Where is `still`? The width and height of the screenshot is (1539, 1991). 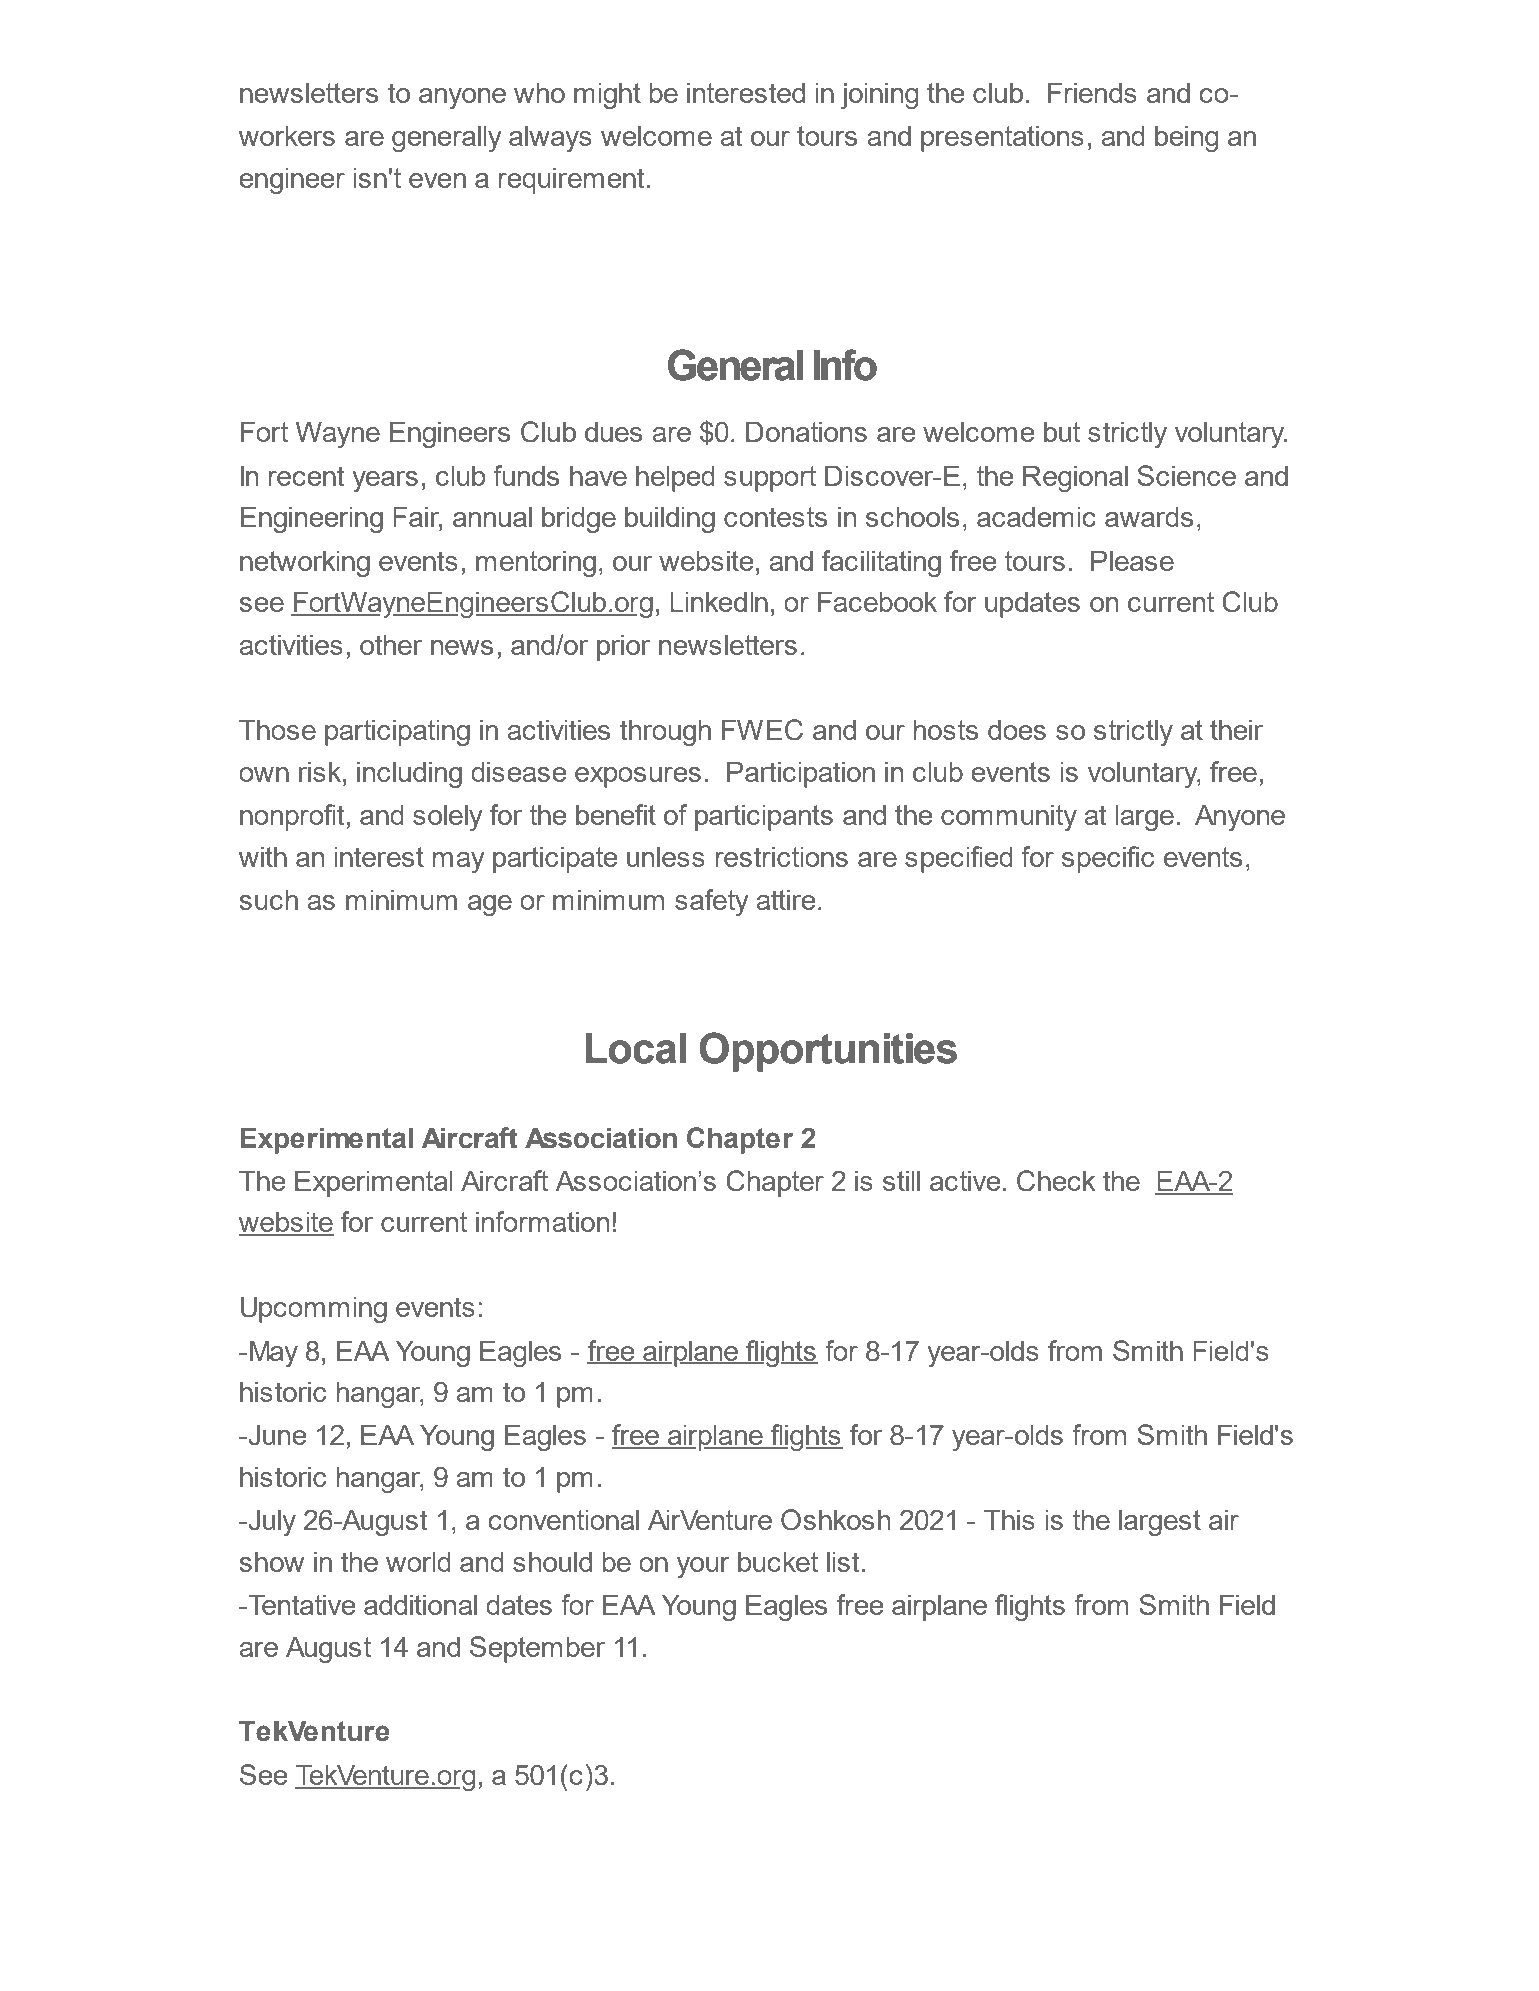
still is located at coordinates (901, 1180).
